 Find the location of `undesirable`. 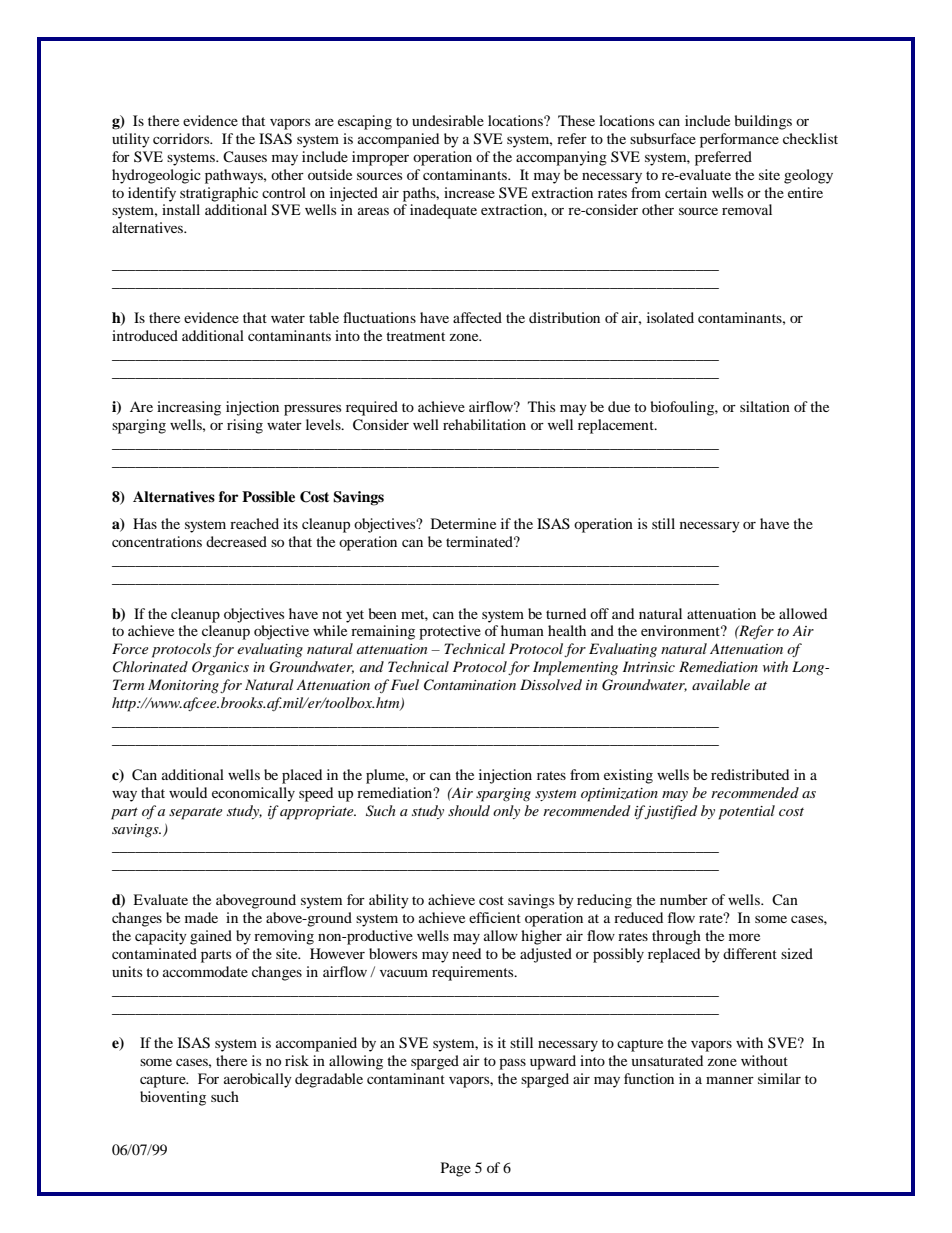

undesirable is located at coordinates (448, 120).
